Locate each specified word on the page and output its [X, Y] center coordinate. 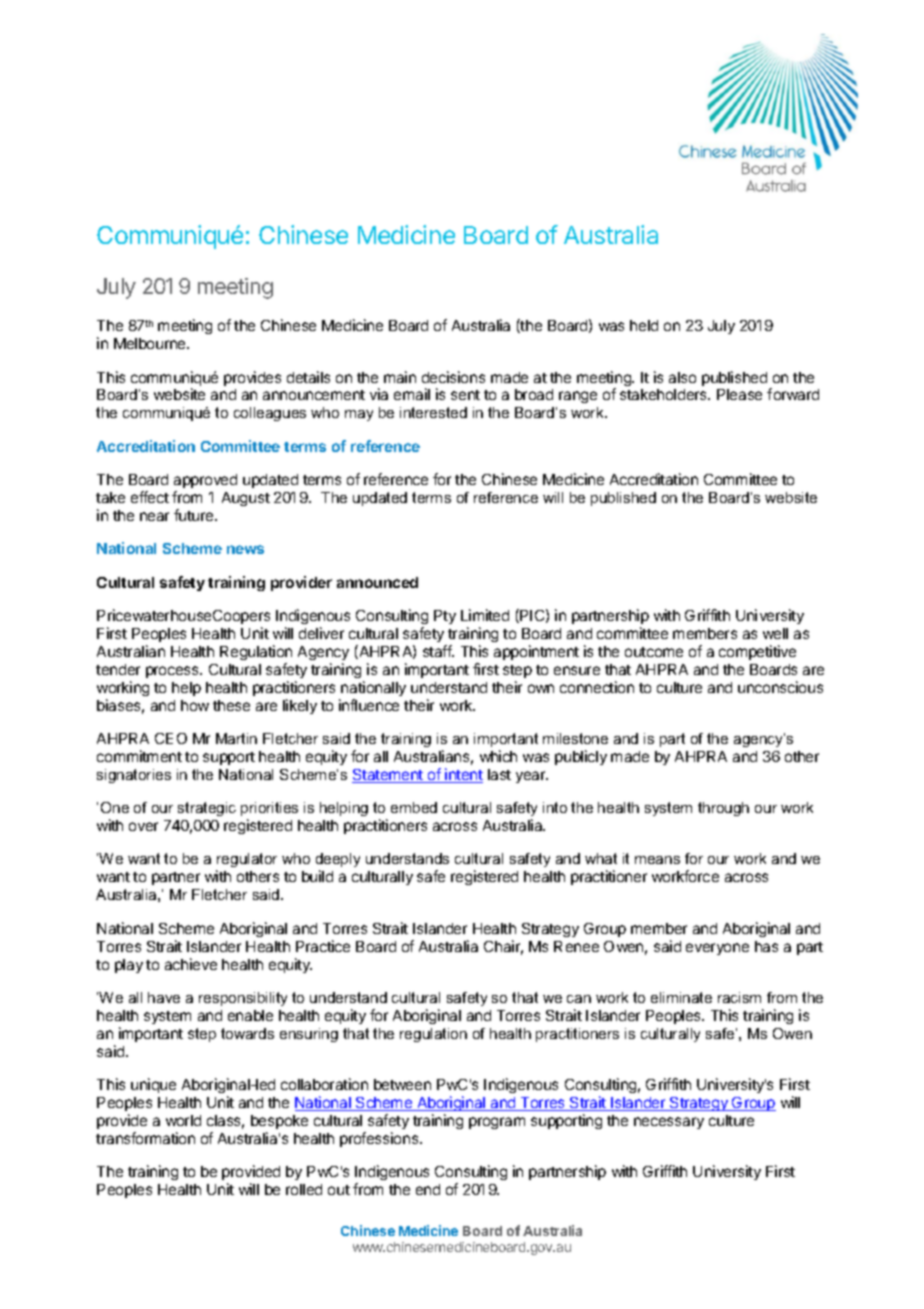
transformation [145, 1138]
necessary [669, 1123]
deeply [338, 862]
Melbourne [151, 343]
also [682, 377]
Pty [445, 617]
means [657, 860]
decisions [453, 377]
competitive [757, 652]
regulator [246, 862]
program [497, 1123]
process [173, 672]
